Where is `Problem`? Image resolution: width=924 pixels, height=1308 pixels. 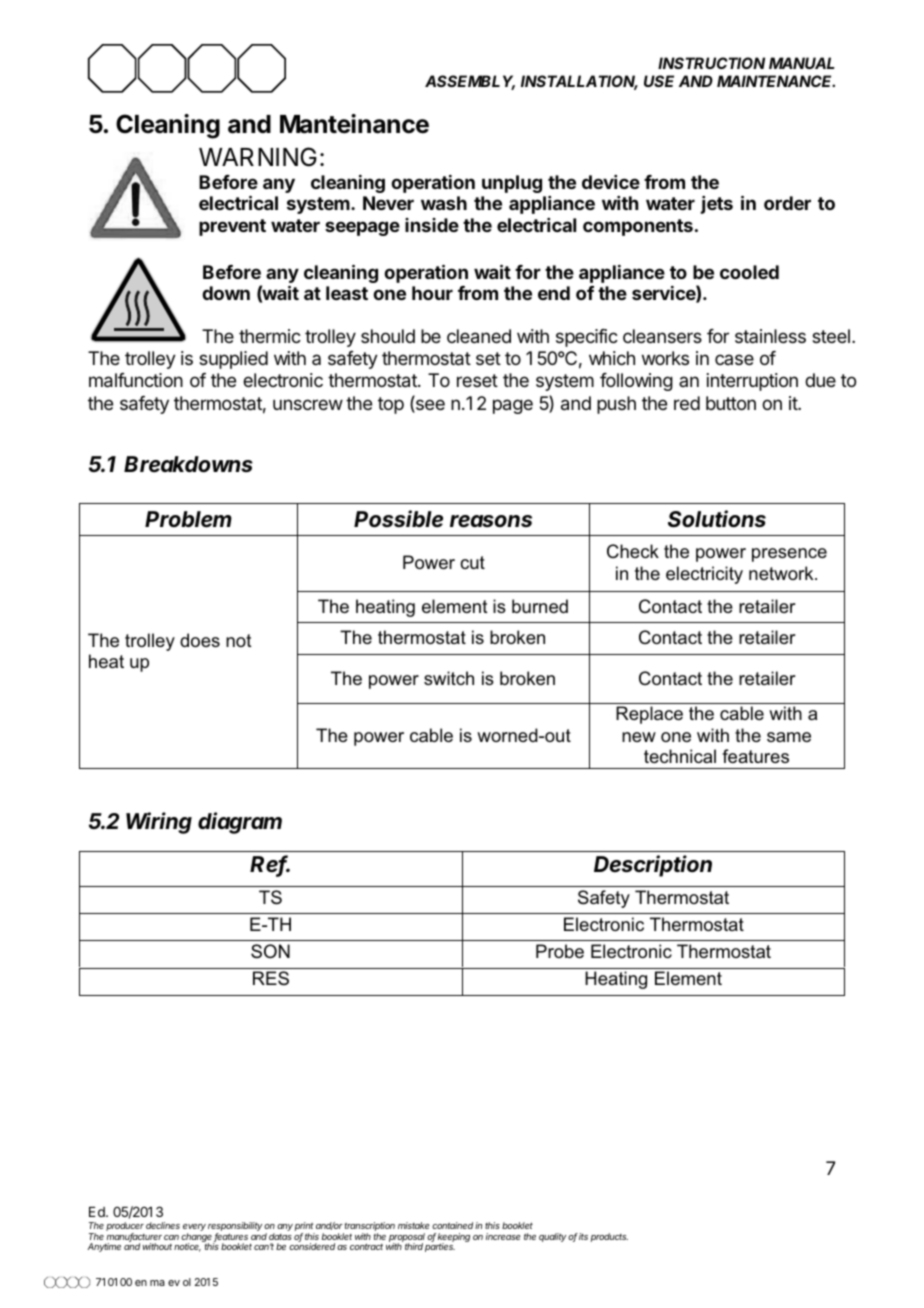
Problem is located at coordinates (188, 519).
